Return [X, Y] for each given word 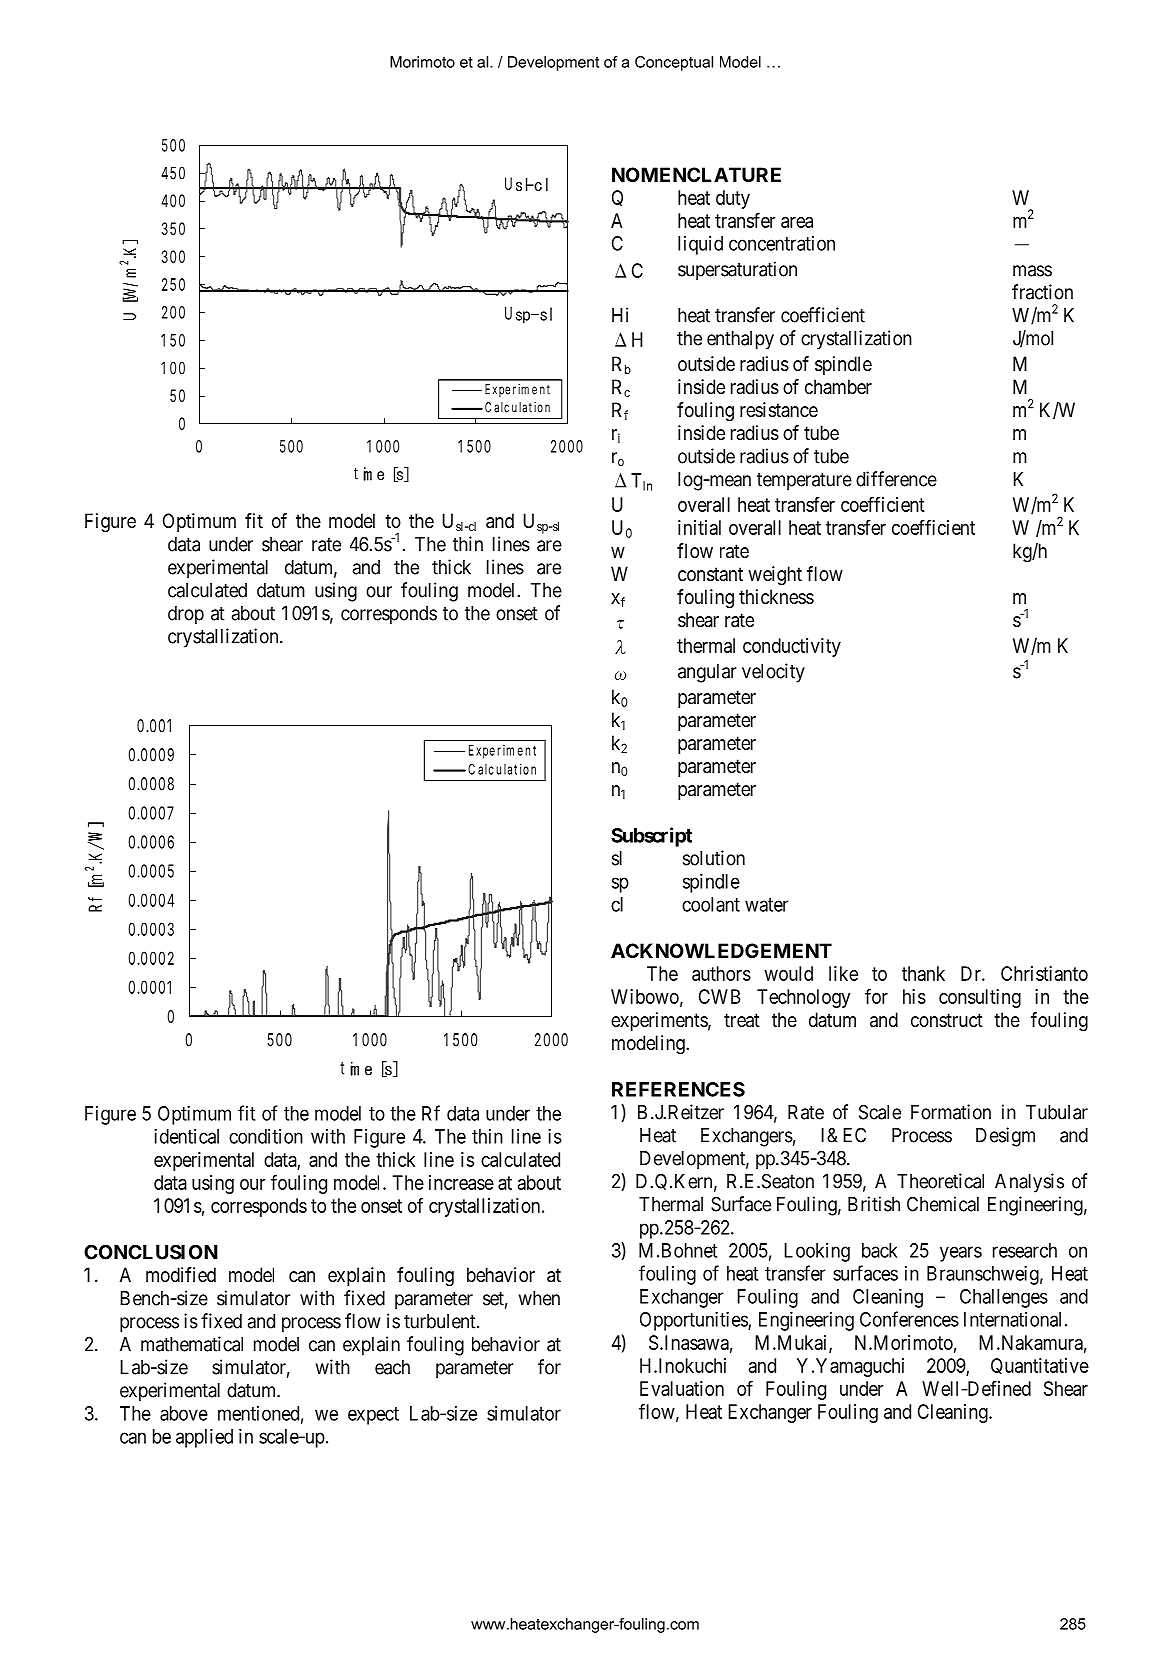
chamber [838, 387]
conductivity [792, 647]
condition [266, 1136]
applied [204, 1438]
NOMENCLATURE [696, 174]
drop [186, 615]
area [797, 222]
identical [186, 1136]
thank [923, 973]
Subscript [651, 837]
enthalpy [740, 340]
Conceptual [674, 63]
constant [710, 574]
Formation [951, 1112]
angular [707, 673]
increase [461, 1182]
